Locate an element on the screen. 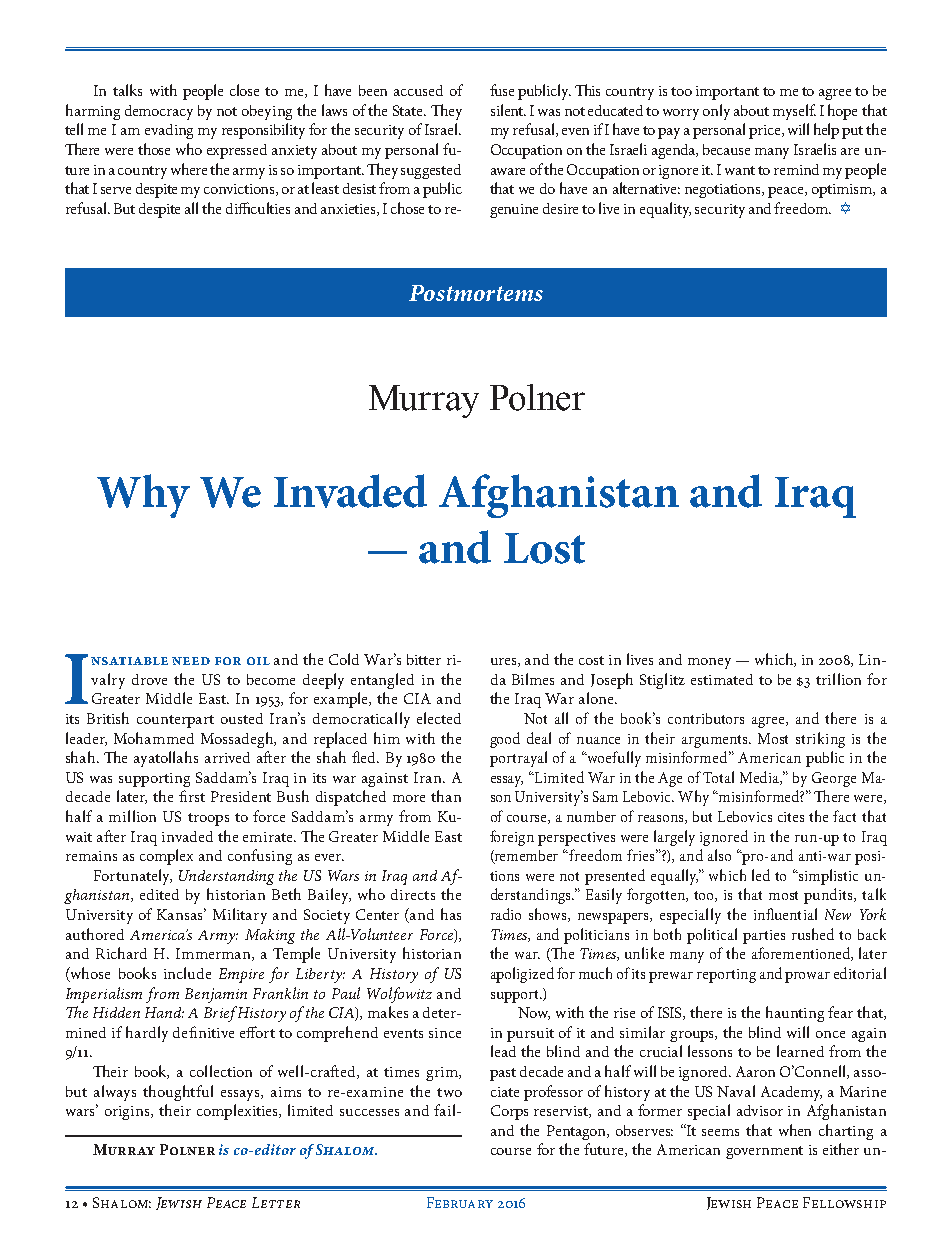  origins is located at coordinates (129, 1113).
